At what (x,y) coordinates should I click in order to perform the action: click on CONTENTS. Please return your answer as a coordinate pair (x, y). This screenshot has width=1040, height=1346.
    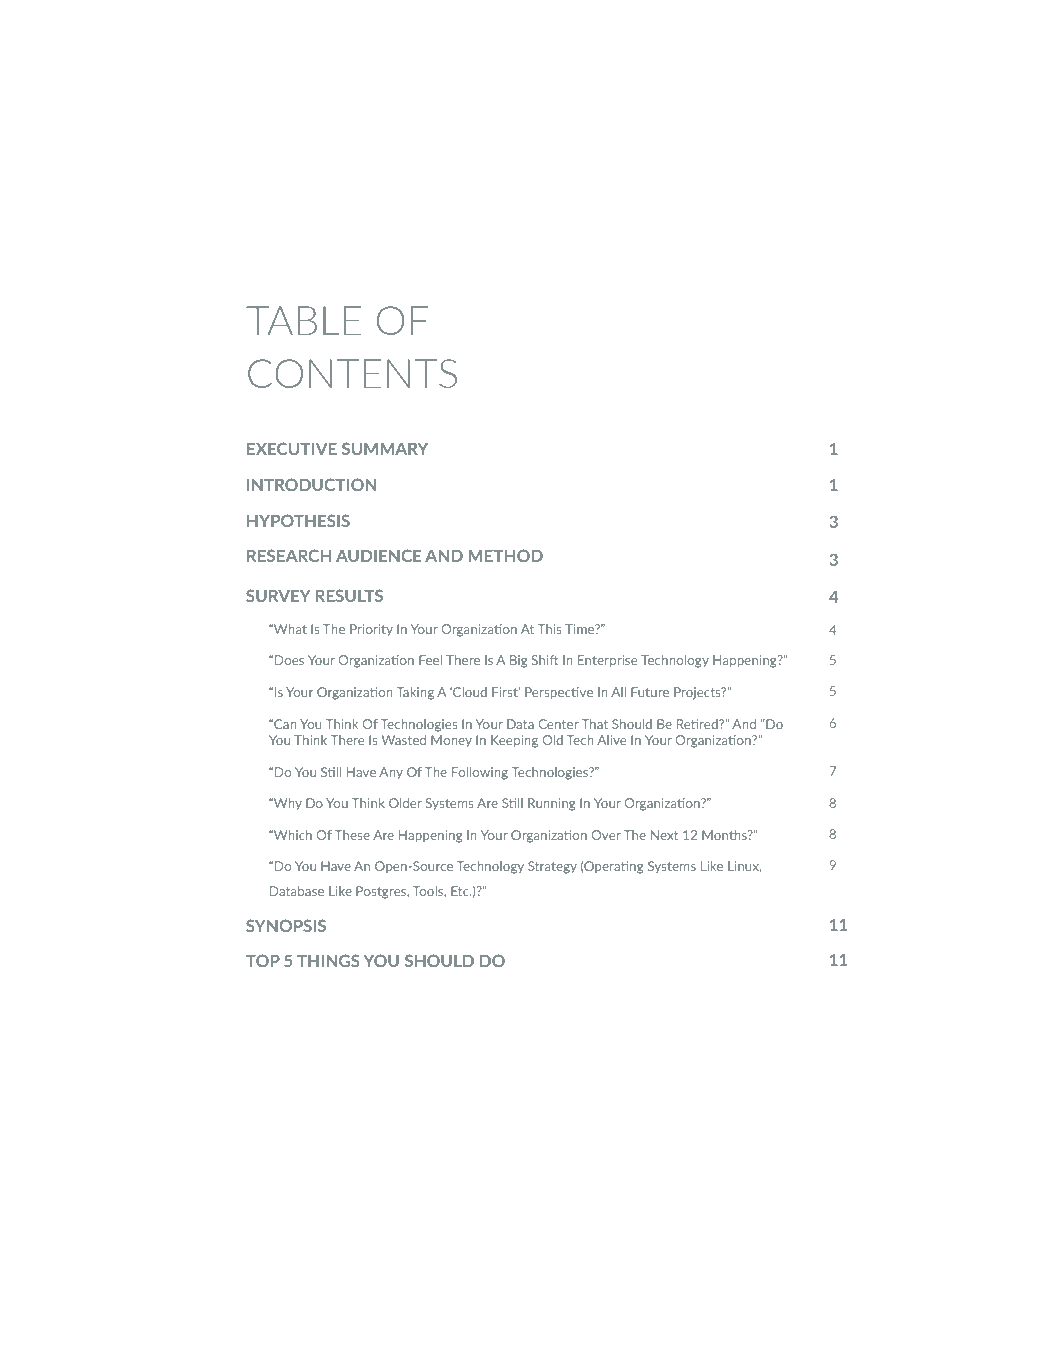
    Looking at the image, I should click on (352, 373).
